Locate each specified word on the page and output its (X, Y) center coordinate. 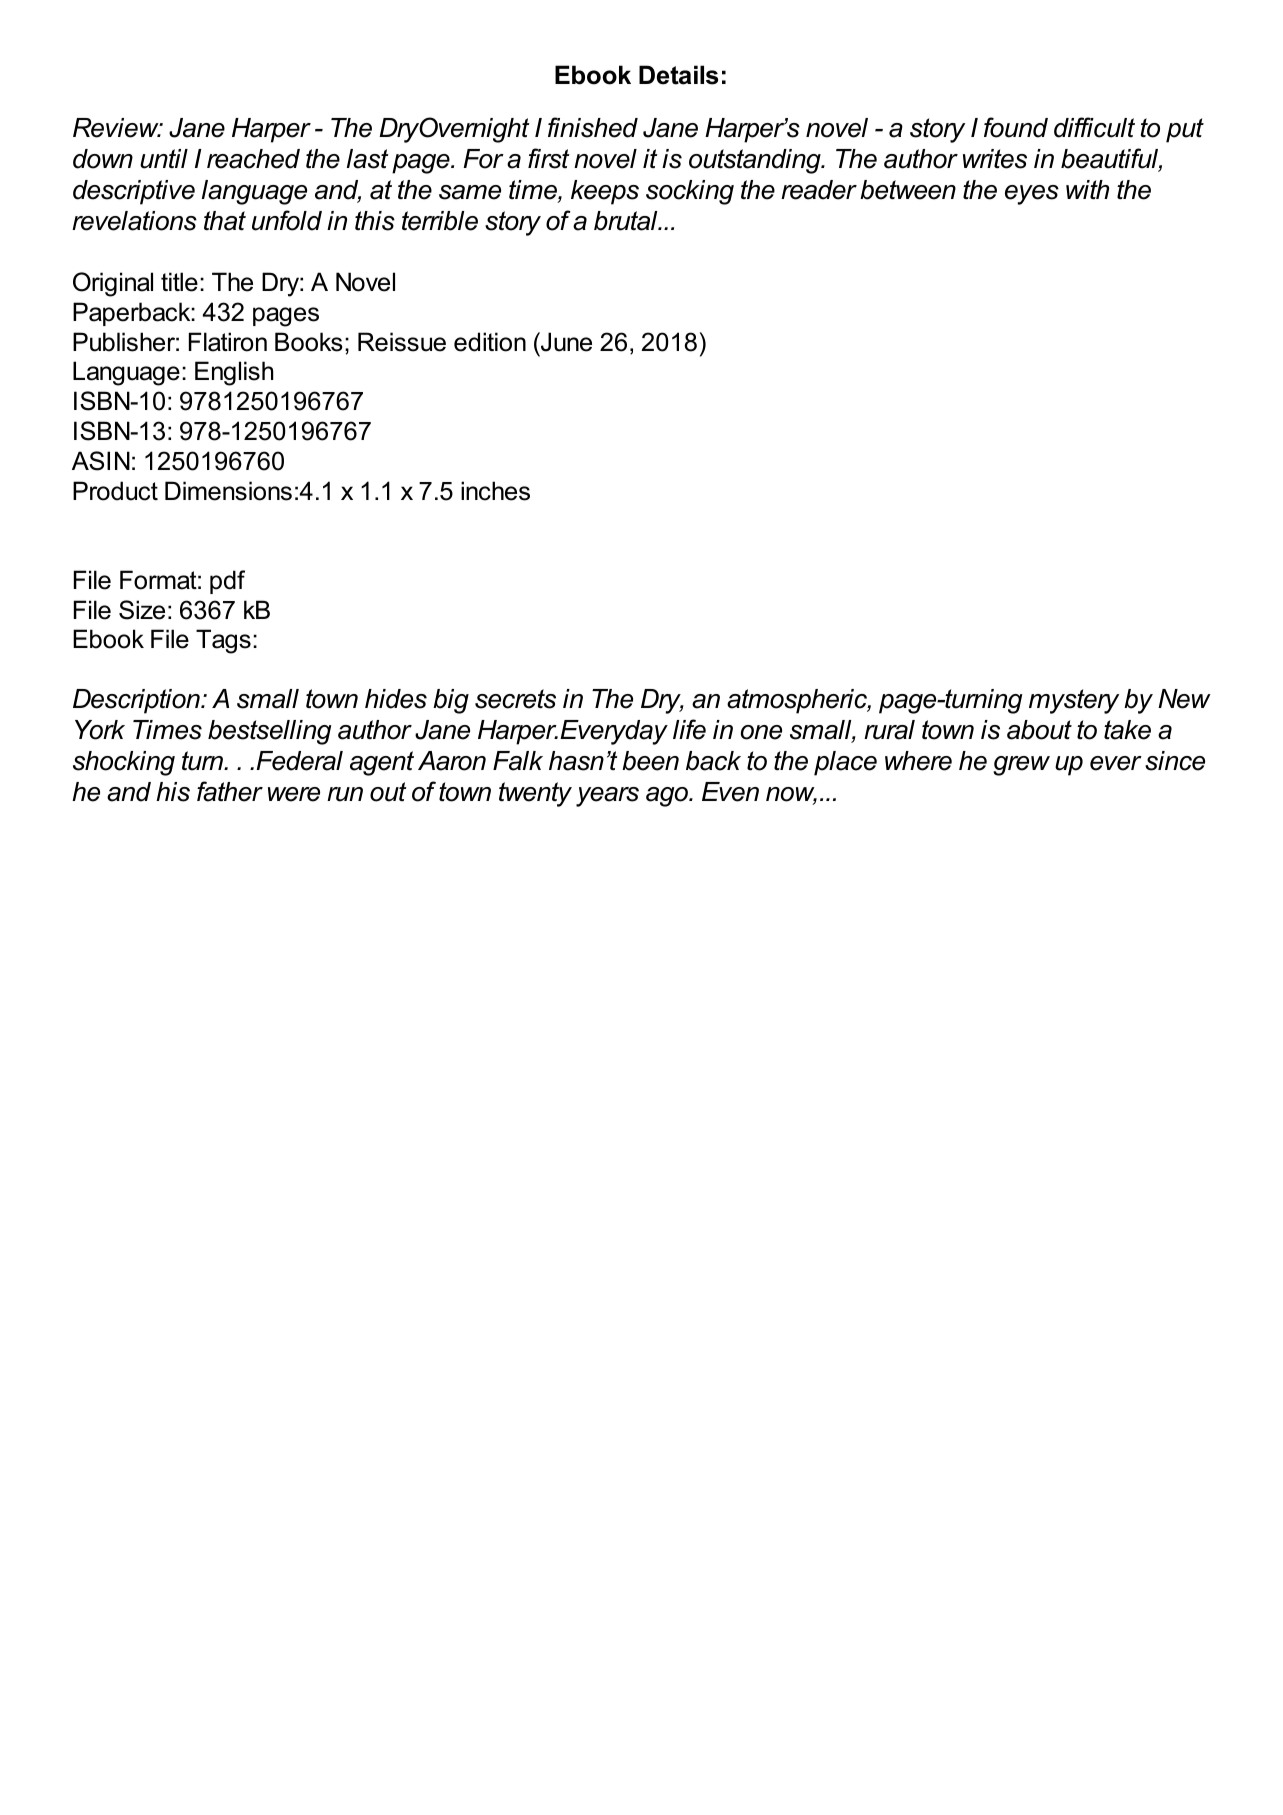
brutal (627, 221)
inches (495, 491)
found (1016, 127)
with (1087, 190)
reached (253, 159)
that (225, 221)
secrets (515, 699)
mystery (1074, 701)
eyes (1032, 195)
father (230, 791)
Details (678, 75)
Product (115, 491)
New (1184, 699)
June (565, 342)
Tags (223, 641)
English (234, 373)
